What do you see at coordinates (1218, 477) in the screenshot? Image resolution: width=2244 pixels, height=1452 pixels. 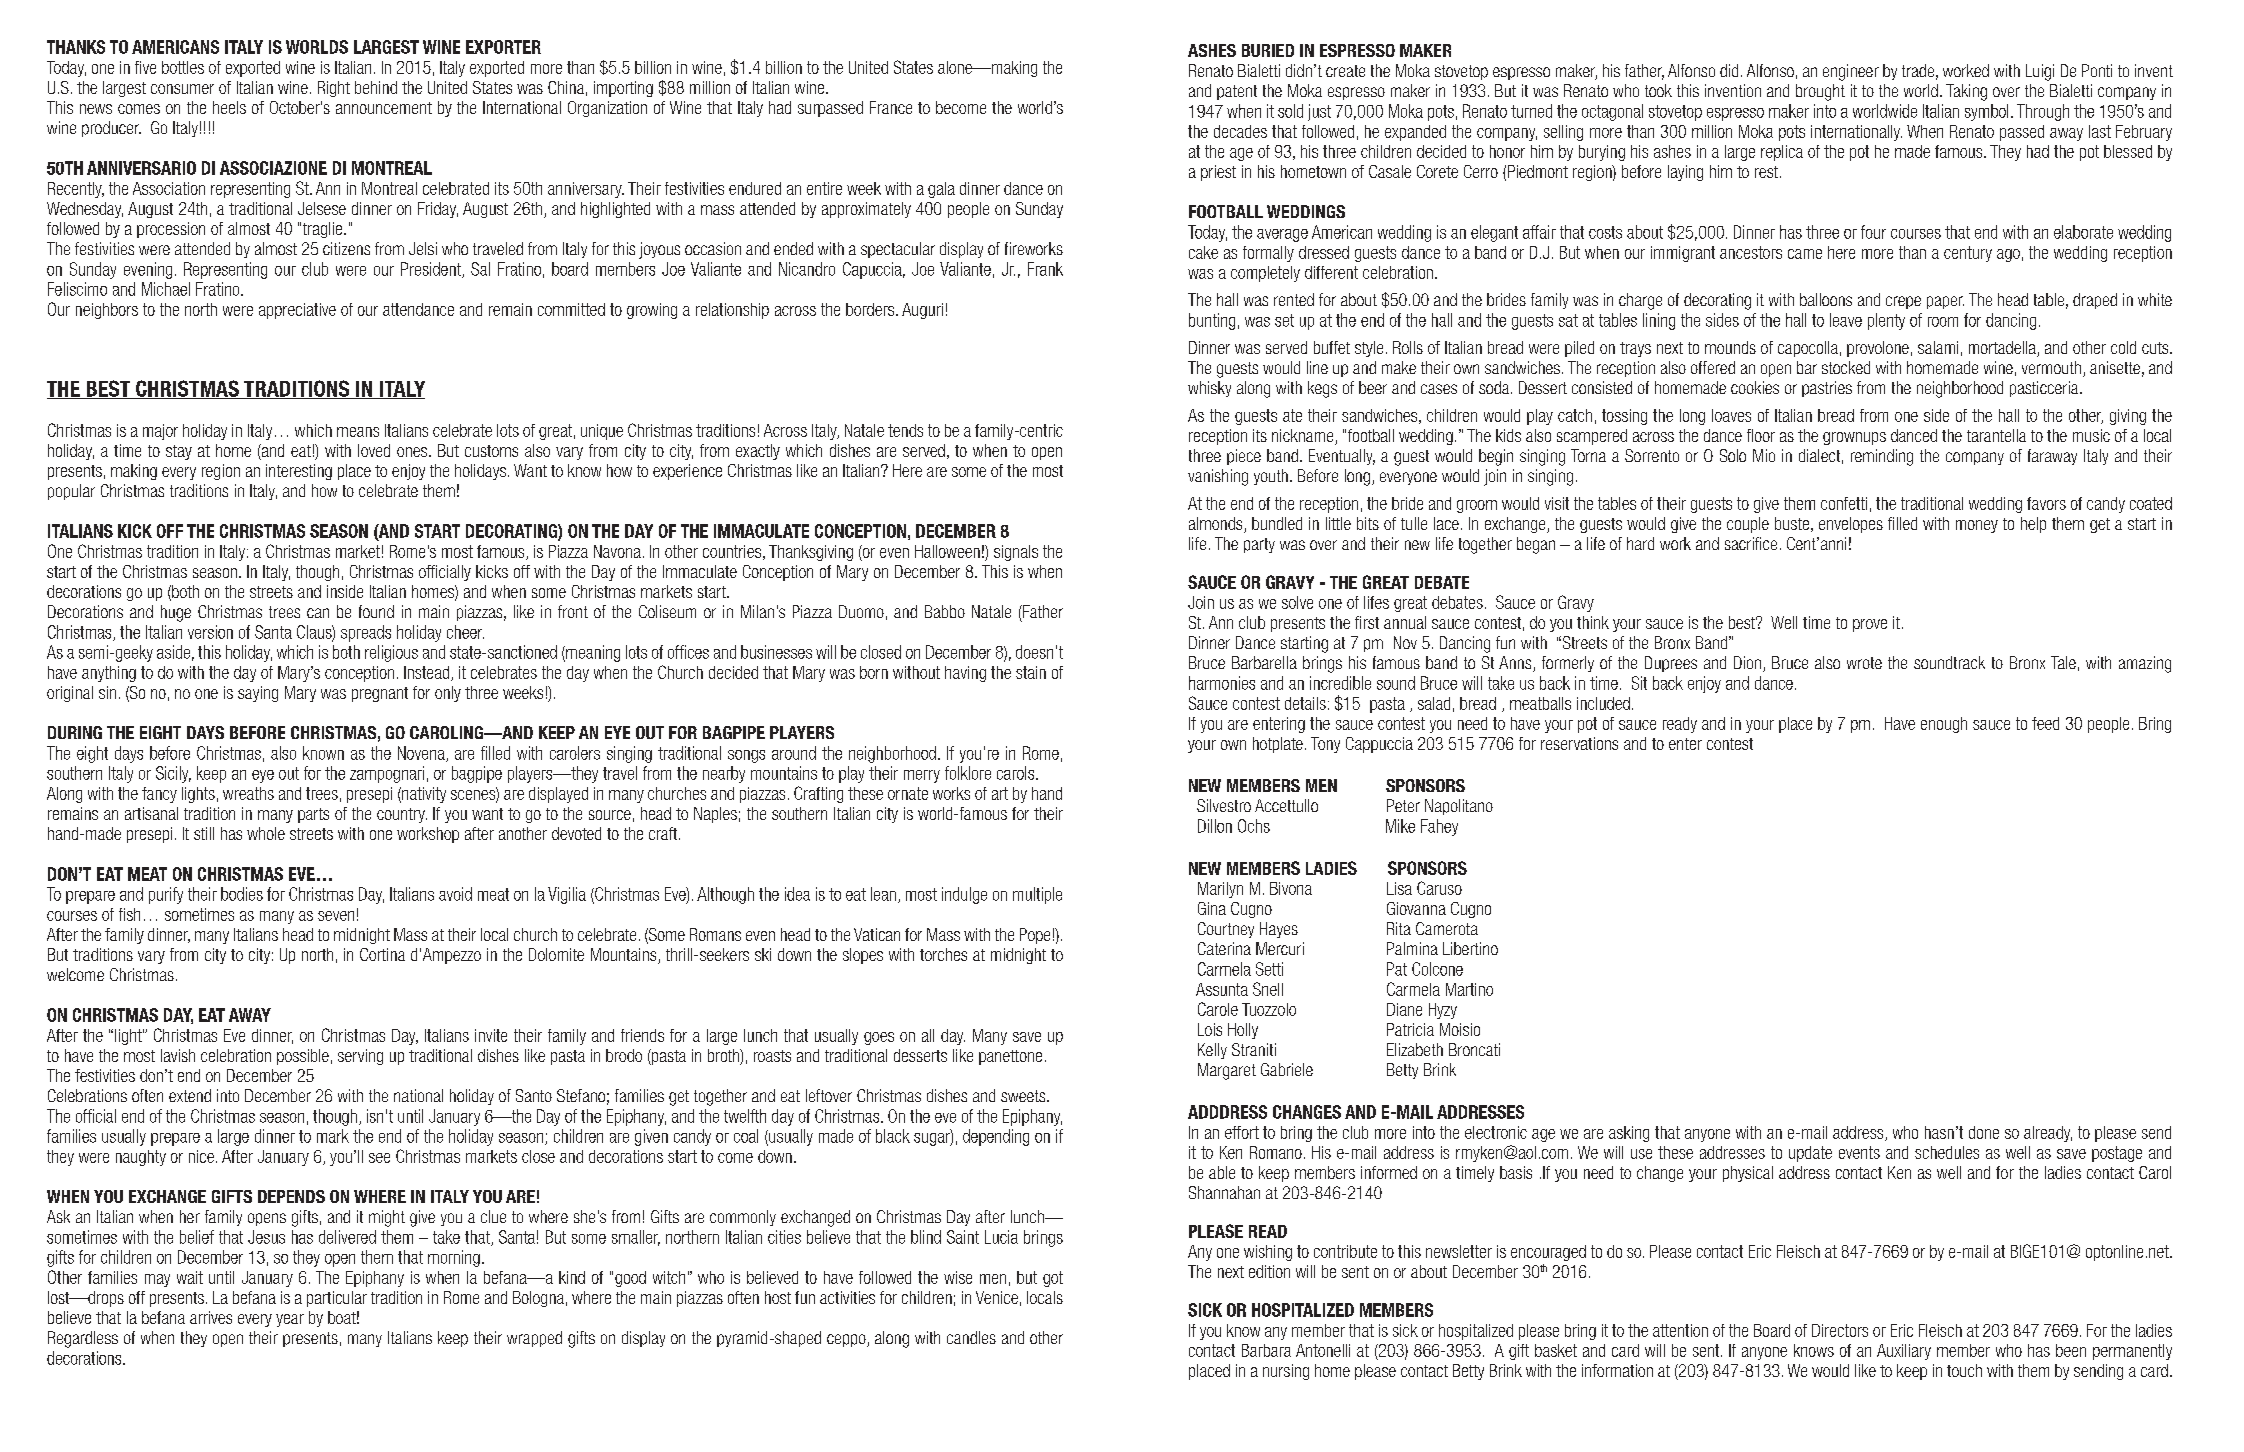 I see `vanishing` at bounding box center [1218, 477].
